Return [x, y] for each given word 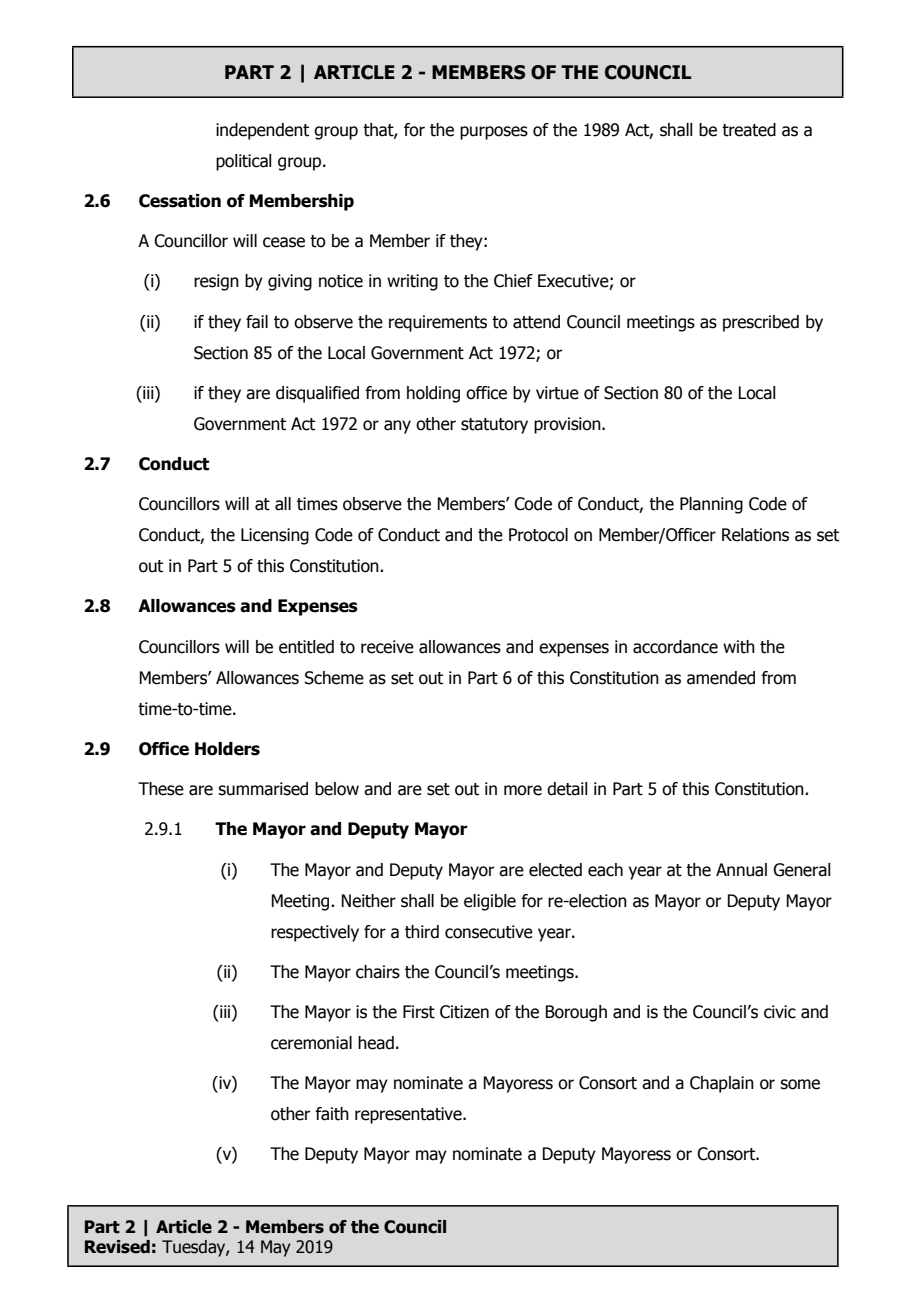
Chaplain [722, 1084]
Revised [117, 1247]
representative [409, 1115]
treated [749, 130]
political [244, 162]
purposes [494, 133]
